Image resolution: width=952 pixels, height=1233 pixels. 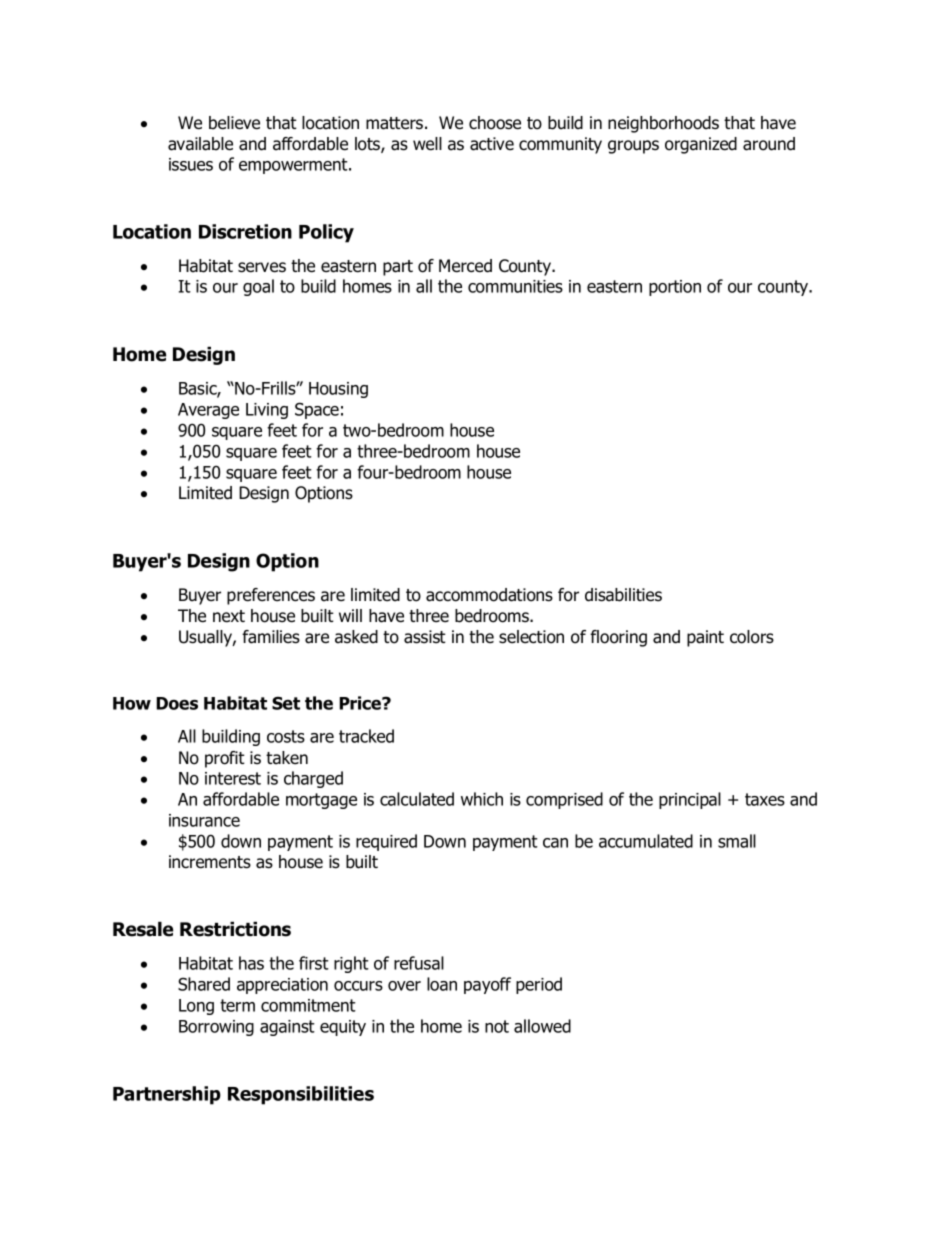 I want to click on available, so click(x=200, y=144).
